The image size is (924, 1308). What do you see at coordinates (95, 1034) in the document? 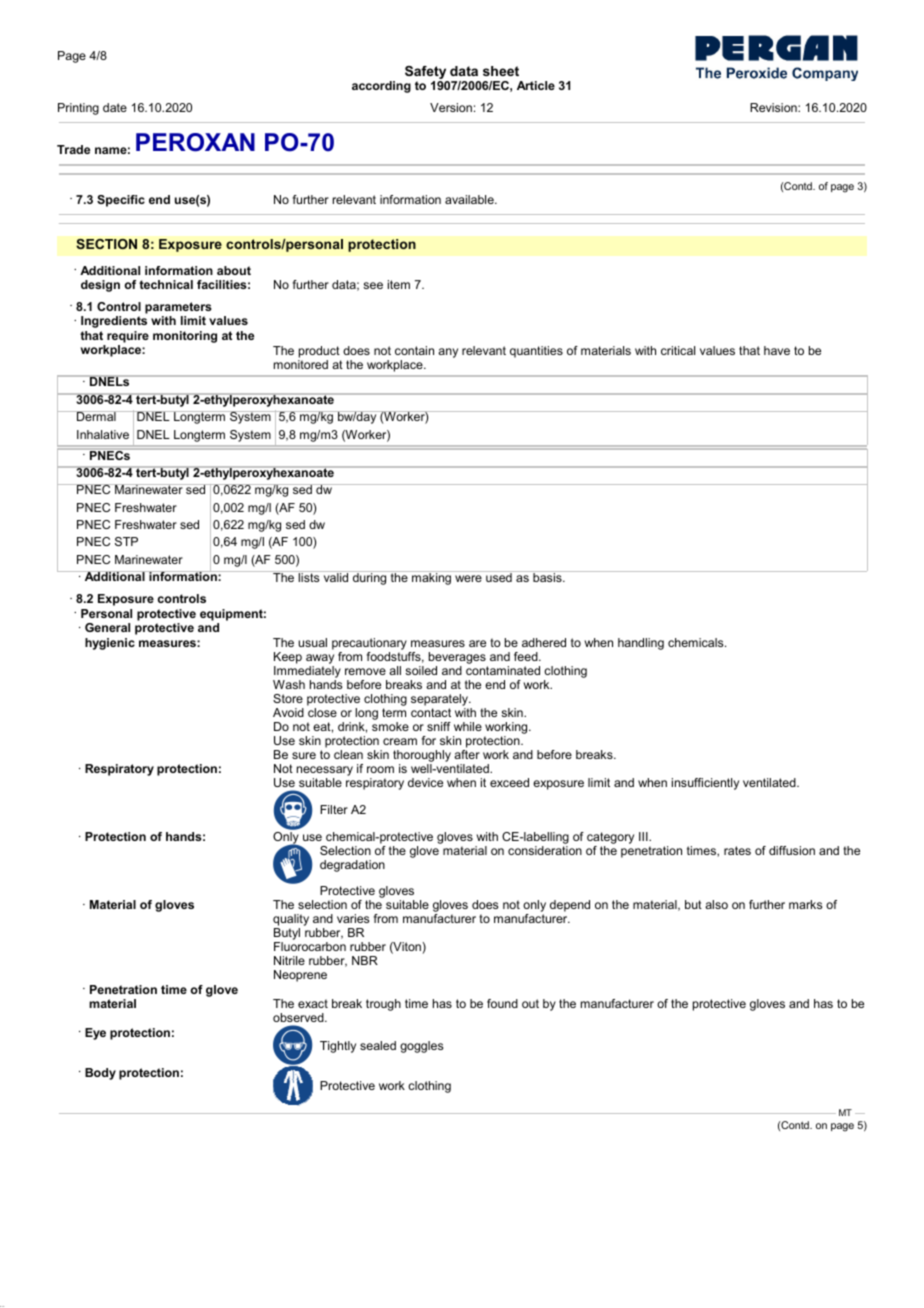
I see `Eye` at bounding box center [95, 1034].
